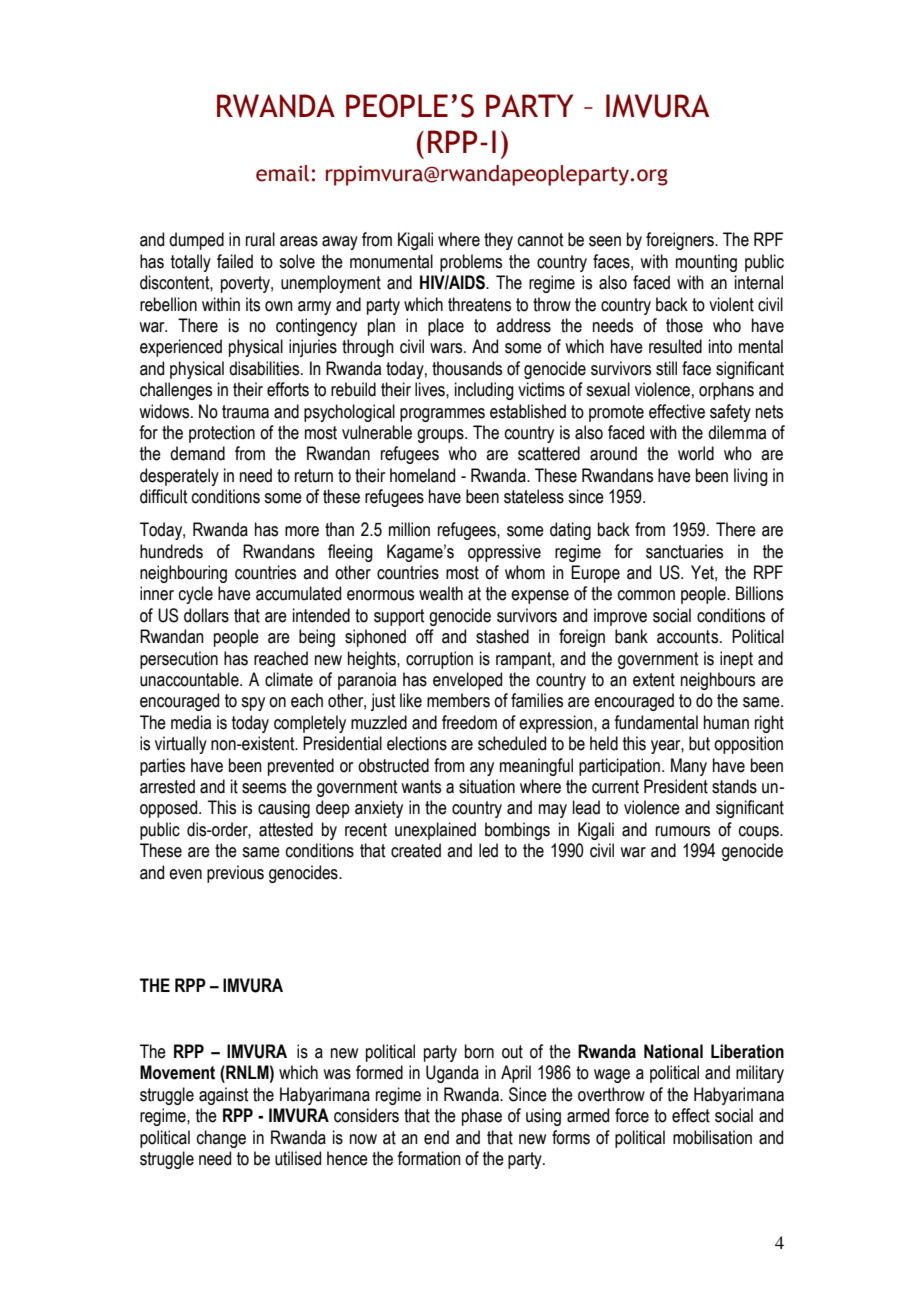 This document has height=1308, width=924. Describe the element at coordinates (482, 1117) in the document. I see `phase` at that location.
